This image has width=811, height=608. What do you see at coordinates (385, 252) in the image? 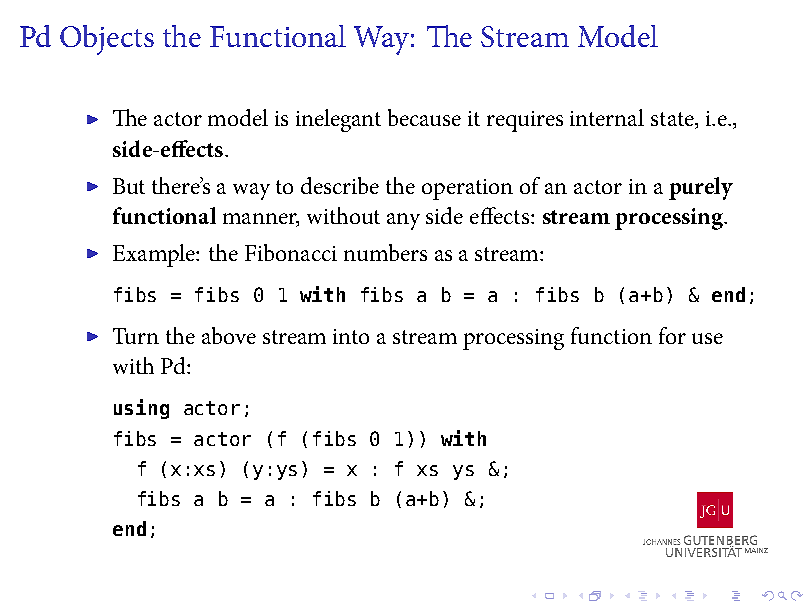
I see `numbers` at bounding box center [385, 252].
